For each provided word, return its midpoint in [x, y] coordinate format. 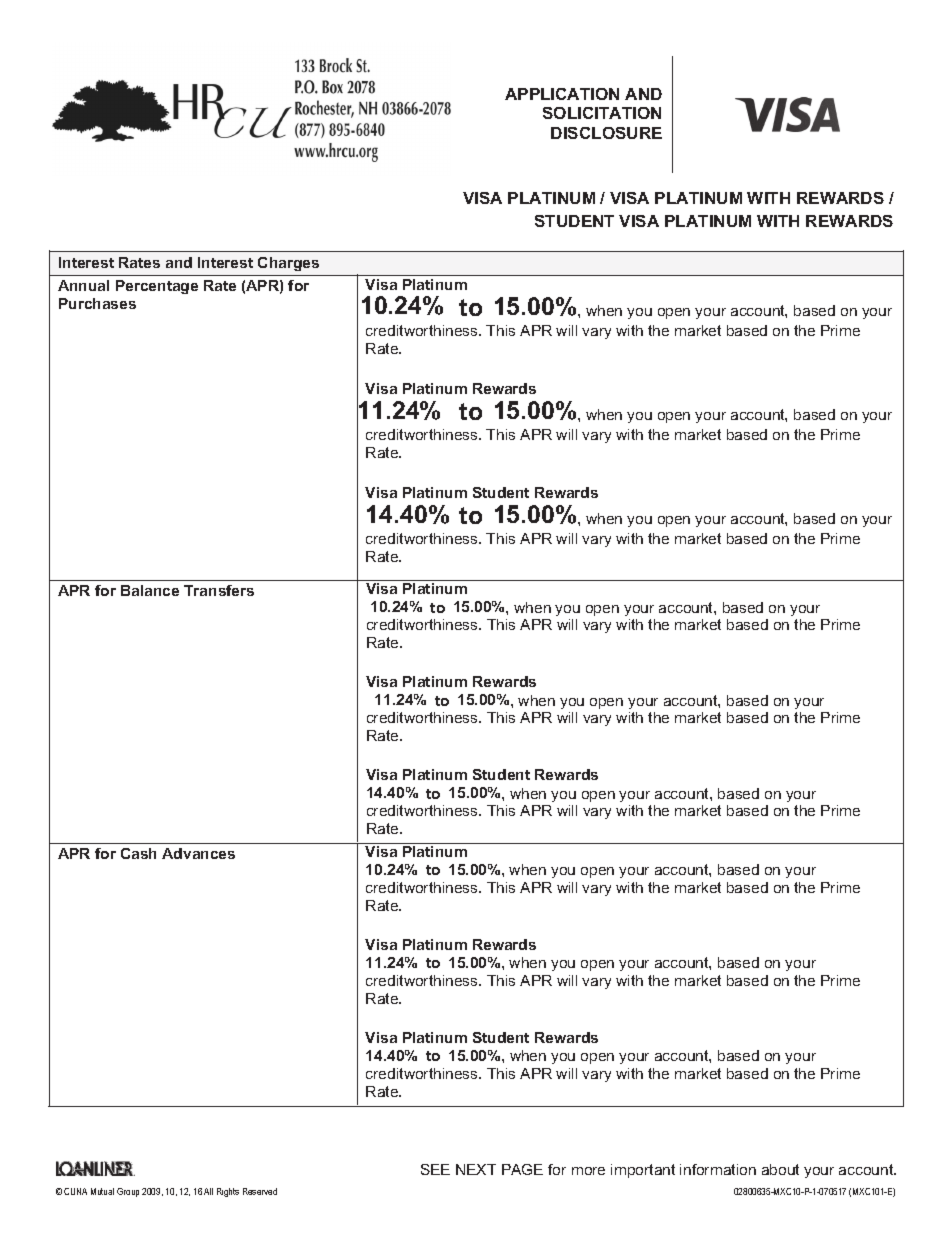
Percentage [157, 287]
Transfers [219, 590]
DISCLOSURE [606, 133]
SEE [435, 1169]
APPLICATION [562, 94]
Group [128, 1192]
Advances [198, 853]
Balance [150, 590]
